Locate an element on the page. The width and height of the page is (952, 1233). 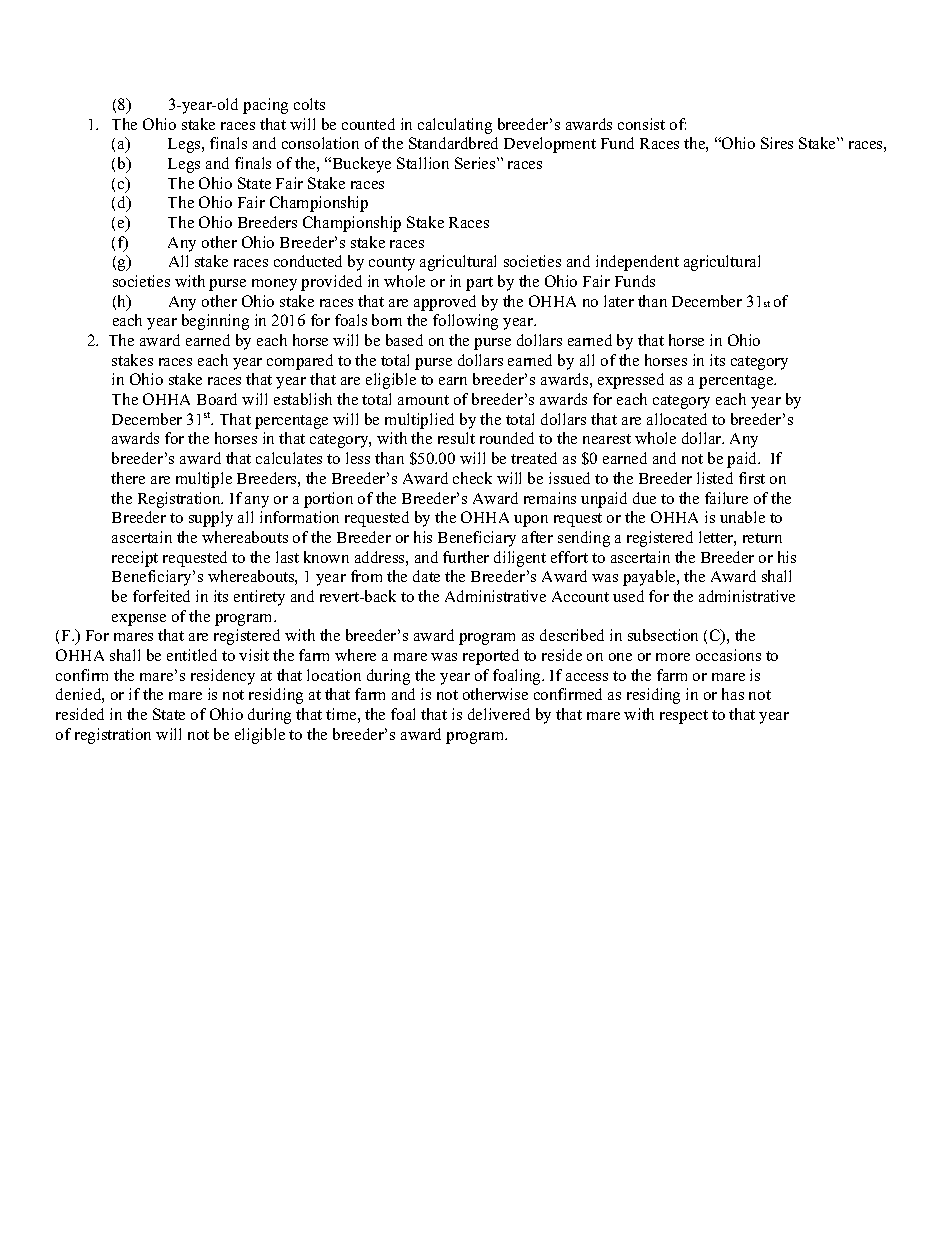
delivered is located at coordinates (499, 714).
